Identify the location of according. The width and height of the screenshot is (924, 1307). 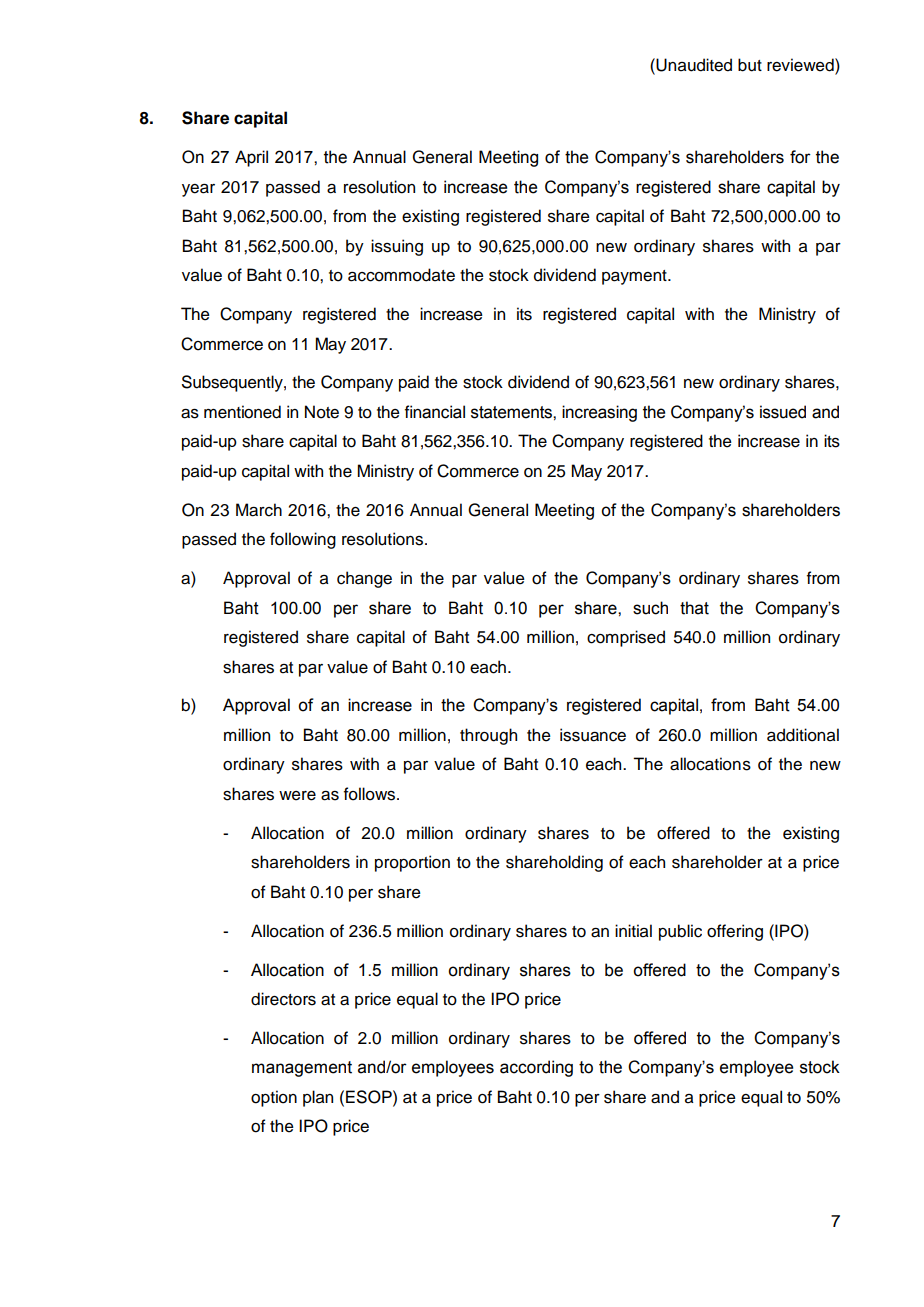
(536, 1068).
